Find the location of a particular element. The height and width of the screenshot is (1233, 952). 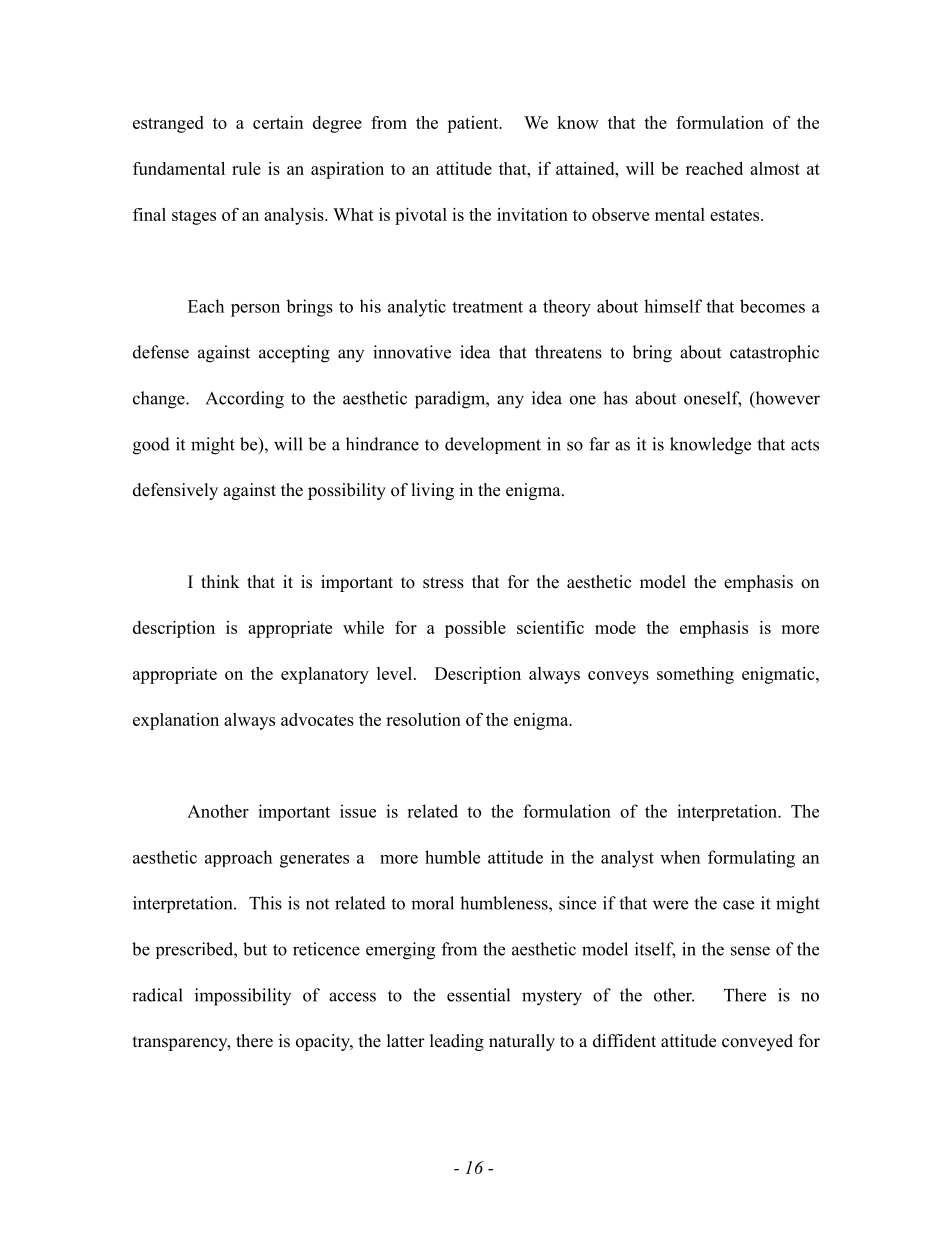

conveyed is located at coordinates (757, 1042).
